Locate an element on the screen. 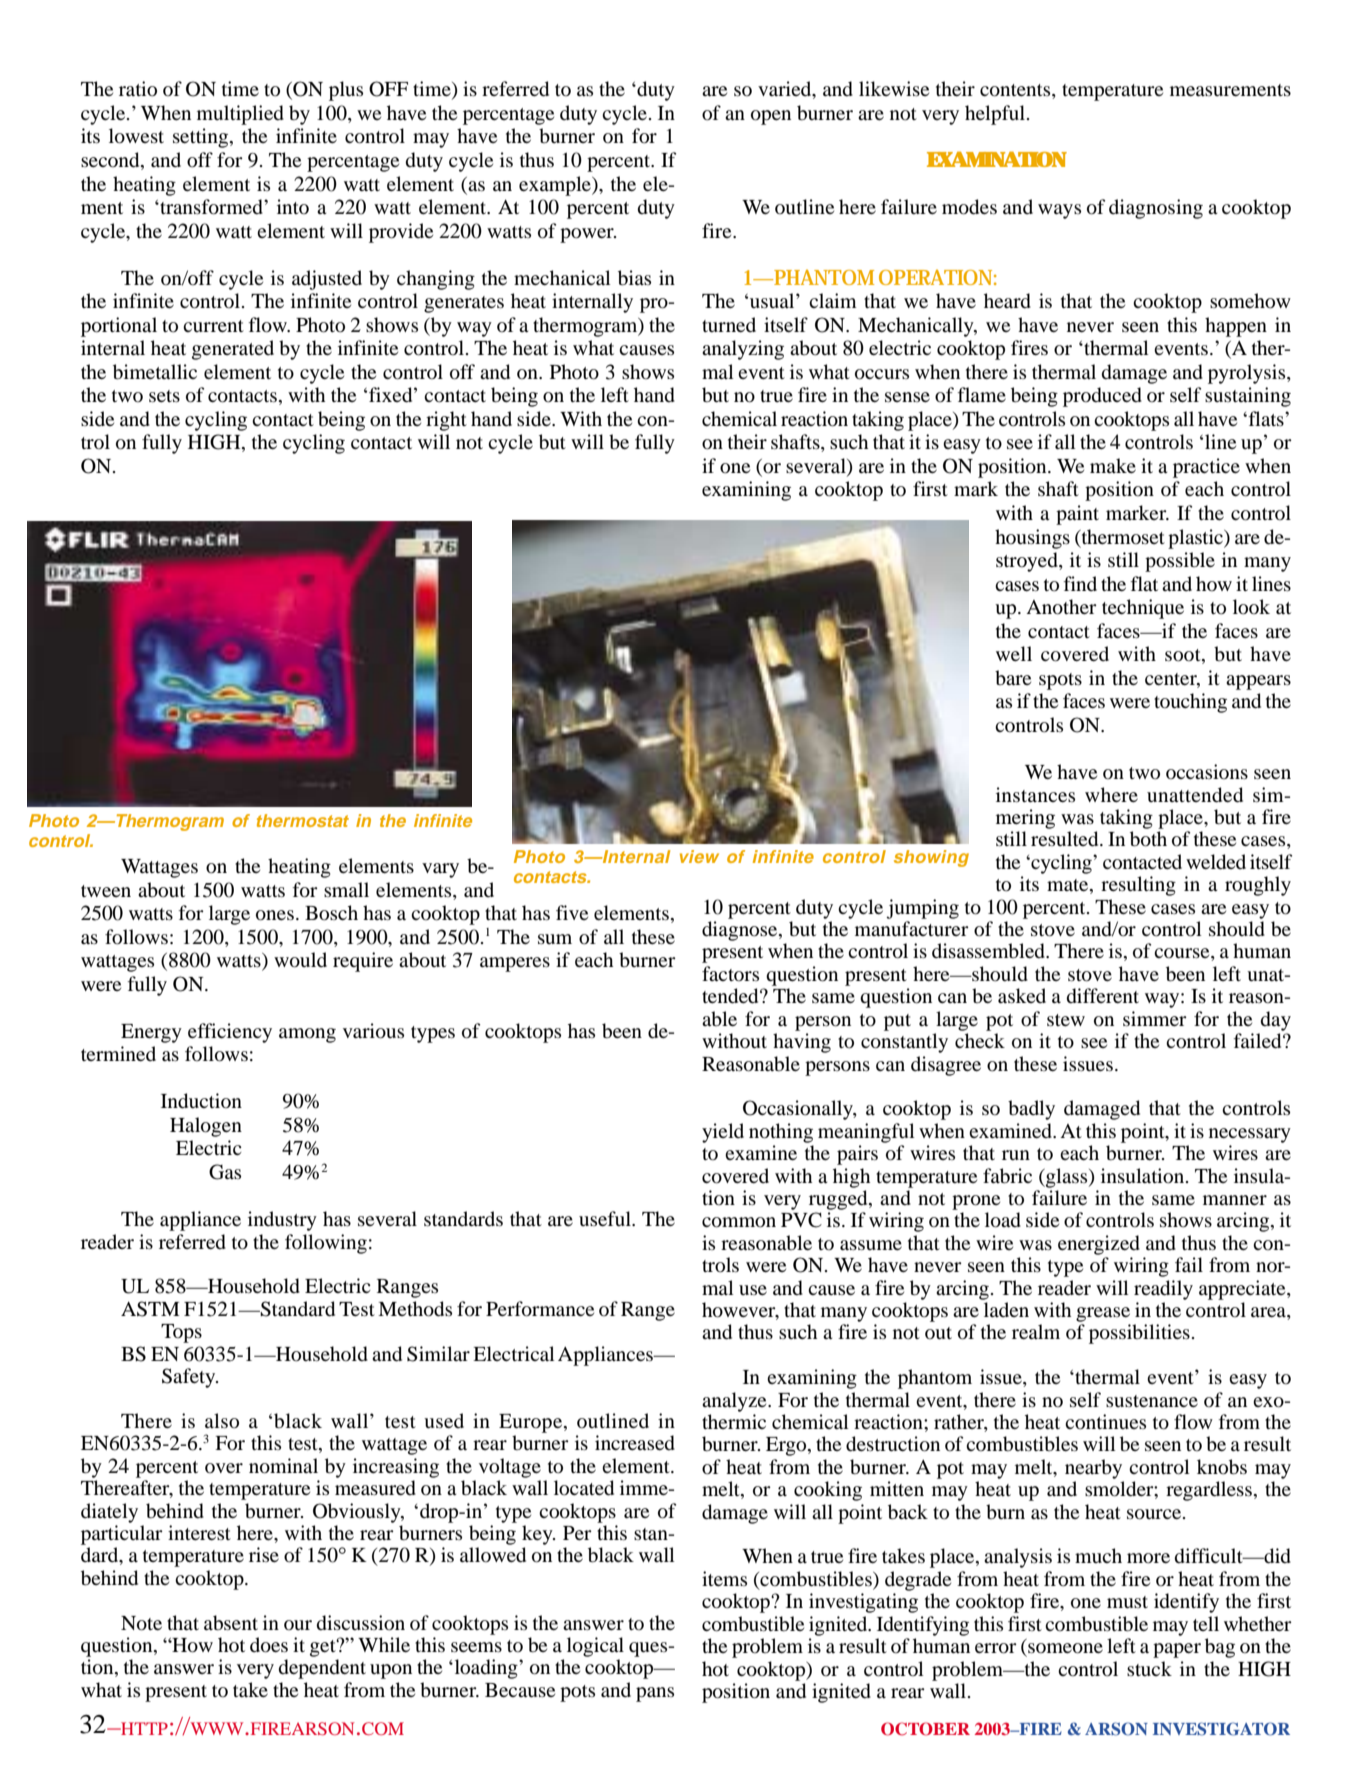  does is located at coordinates (269, 1645).
